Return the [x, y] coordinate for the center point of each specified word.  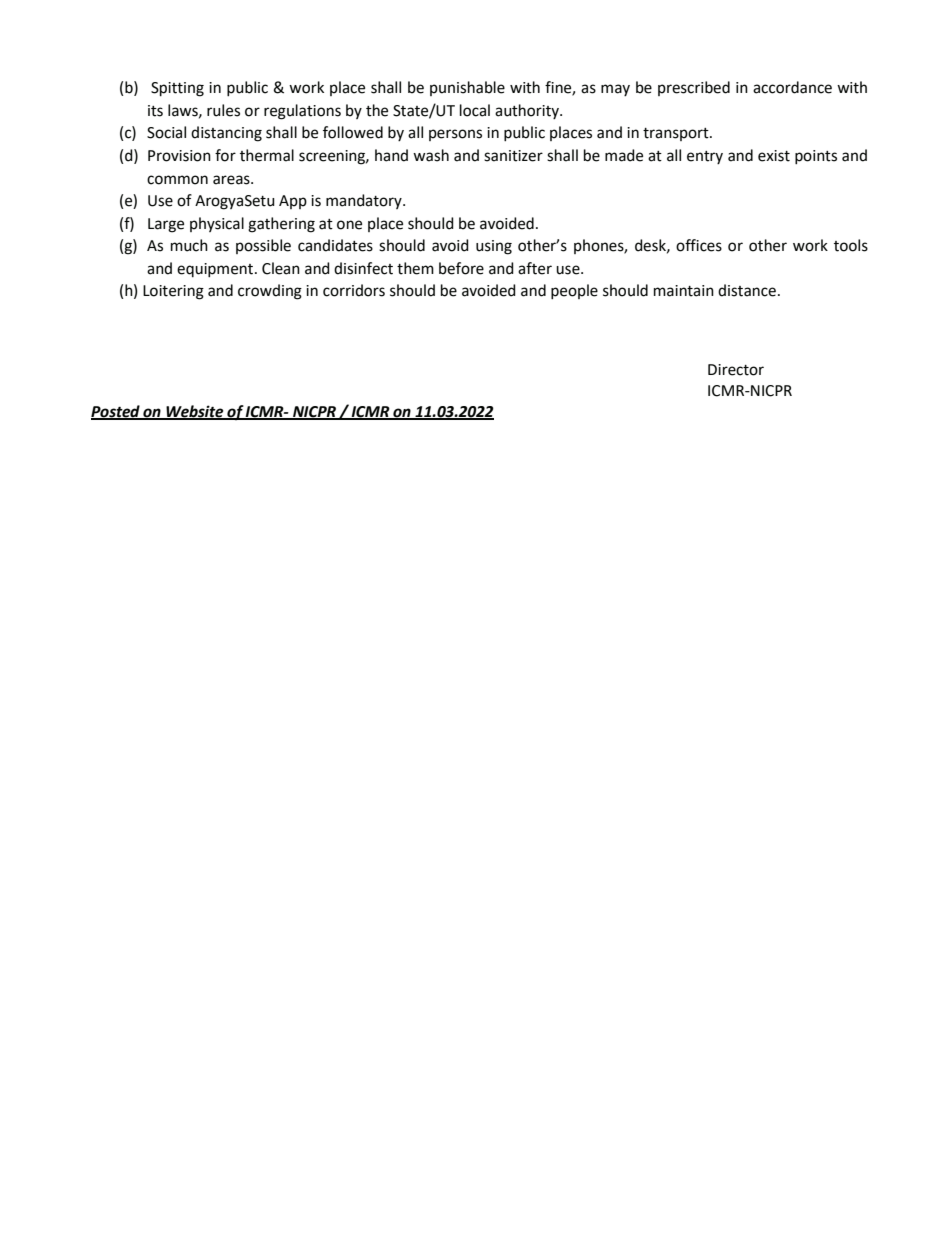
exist [774, 156]
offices [699, 245]
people [574, 292]
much [189, 245]
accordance [792, 87]
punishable [467, 88]
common [177, 180]
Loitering [173, 292]
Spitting [177, 89]
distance [747, 290]
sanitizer [513, 156]
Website [195, 412]
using [494, 247]
